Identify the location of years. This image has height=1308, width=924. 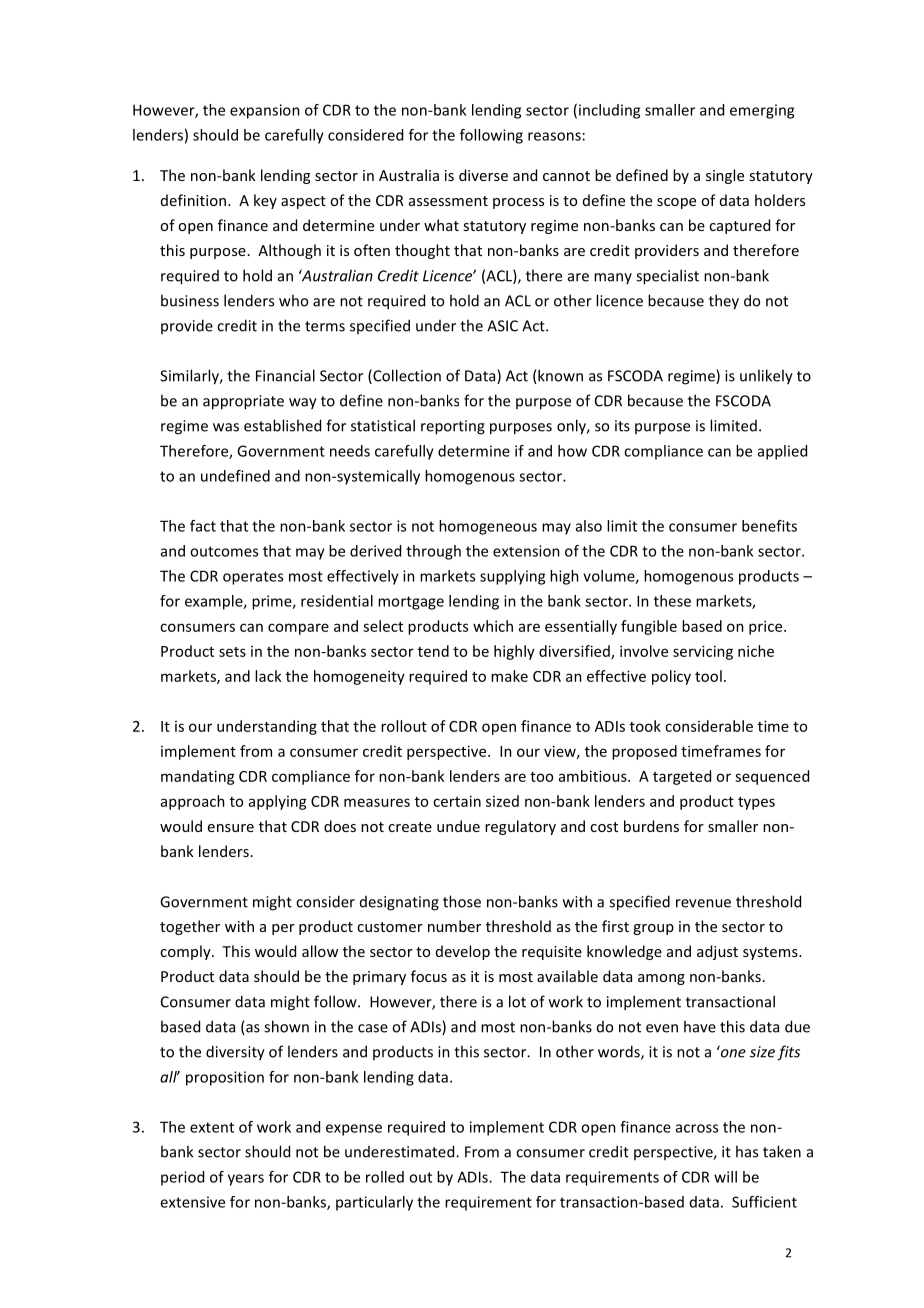
(246, 1180).
